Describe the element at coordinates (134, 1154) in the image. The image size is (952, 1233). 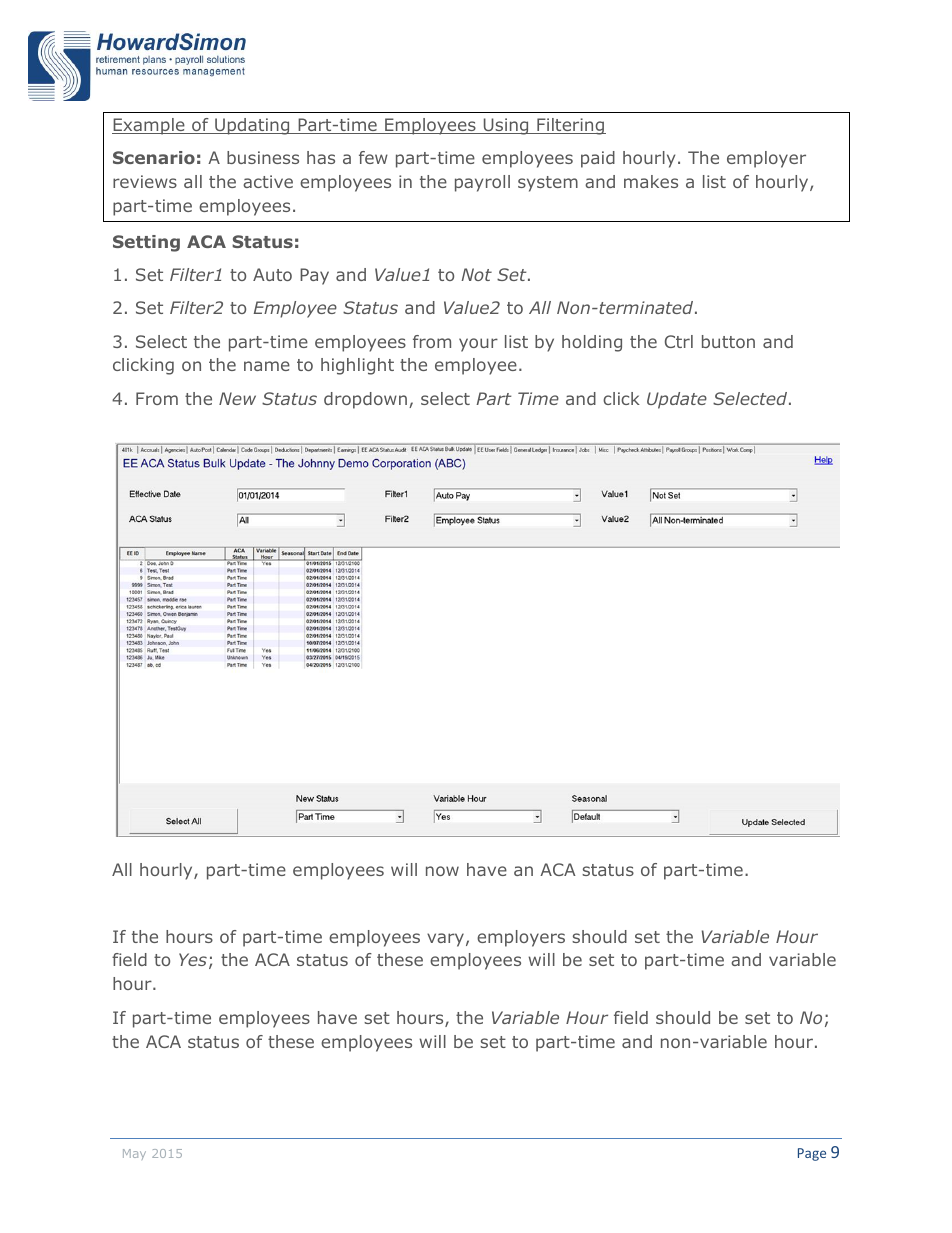
I see `May` at that location.
